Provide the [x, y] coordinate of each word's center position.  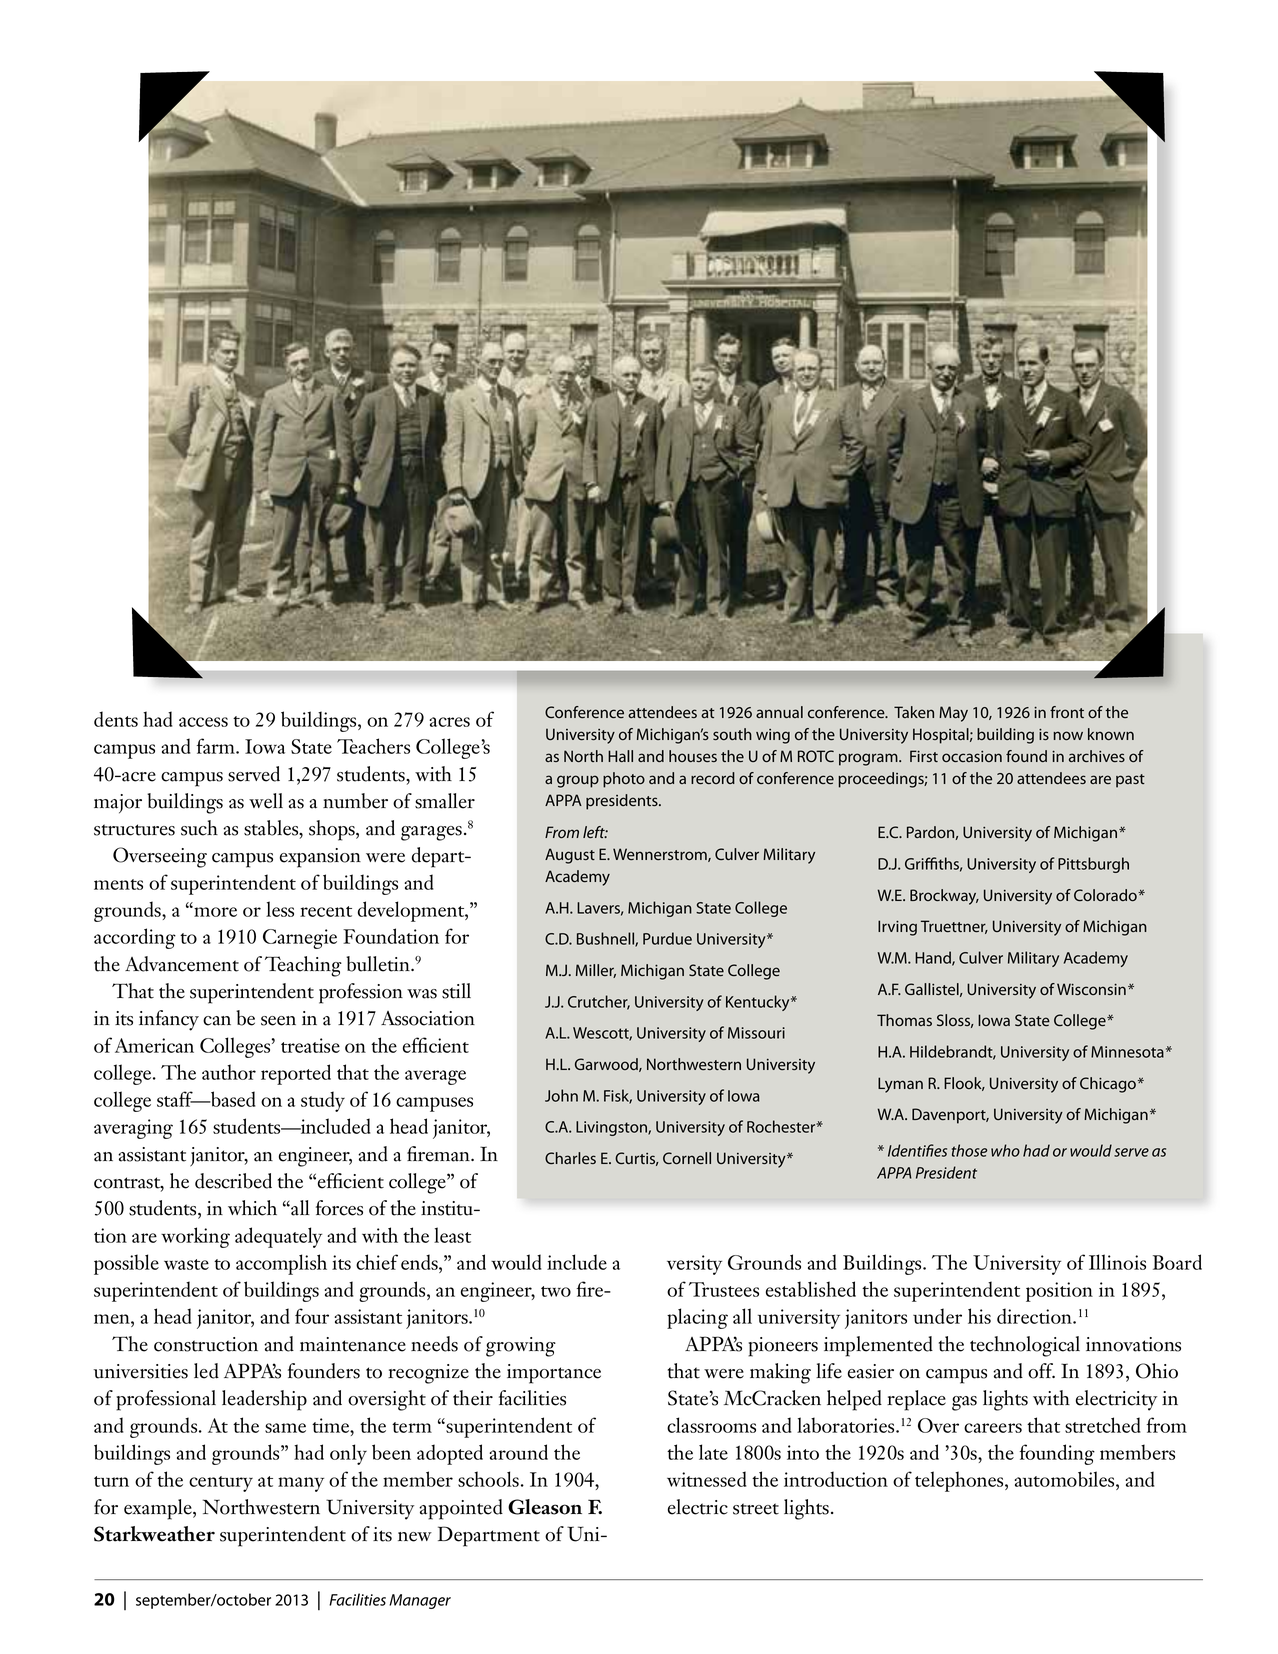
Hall [620, 756]
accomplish [281, 1264]
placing [697, 1318]
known [1111, 734]
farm [217, 746]
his [979, 1316]
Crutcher [599, 1002]
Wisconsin [1091, 989]
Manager [420, 1601]
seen [278, 1021]
